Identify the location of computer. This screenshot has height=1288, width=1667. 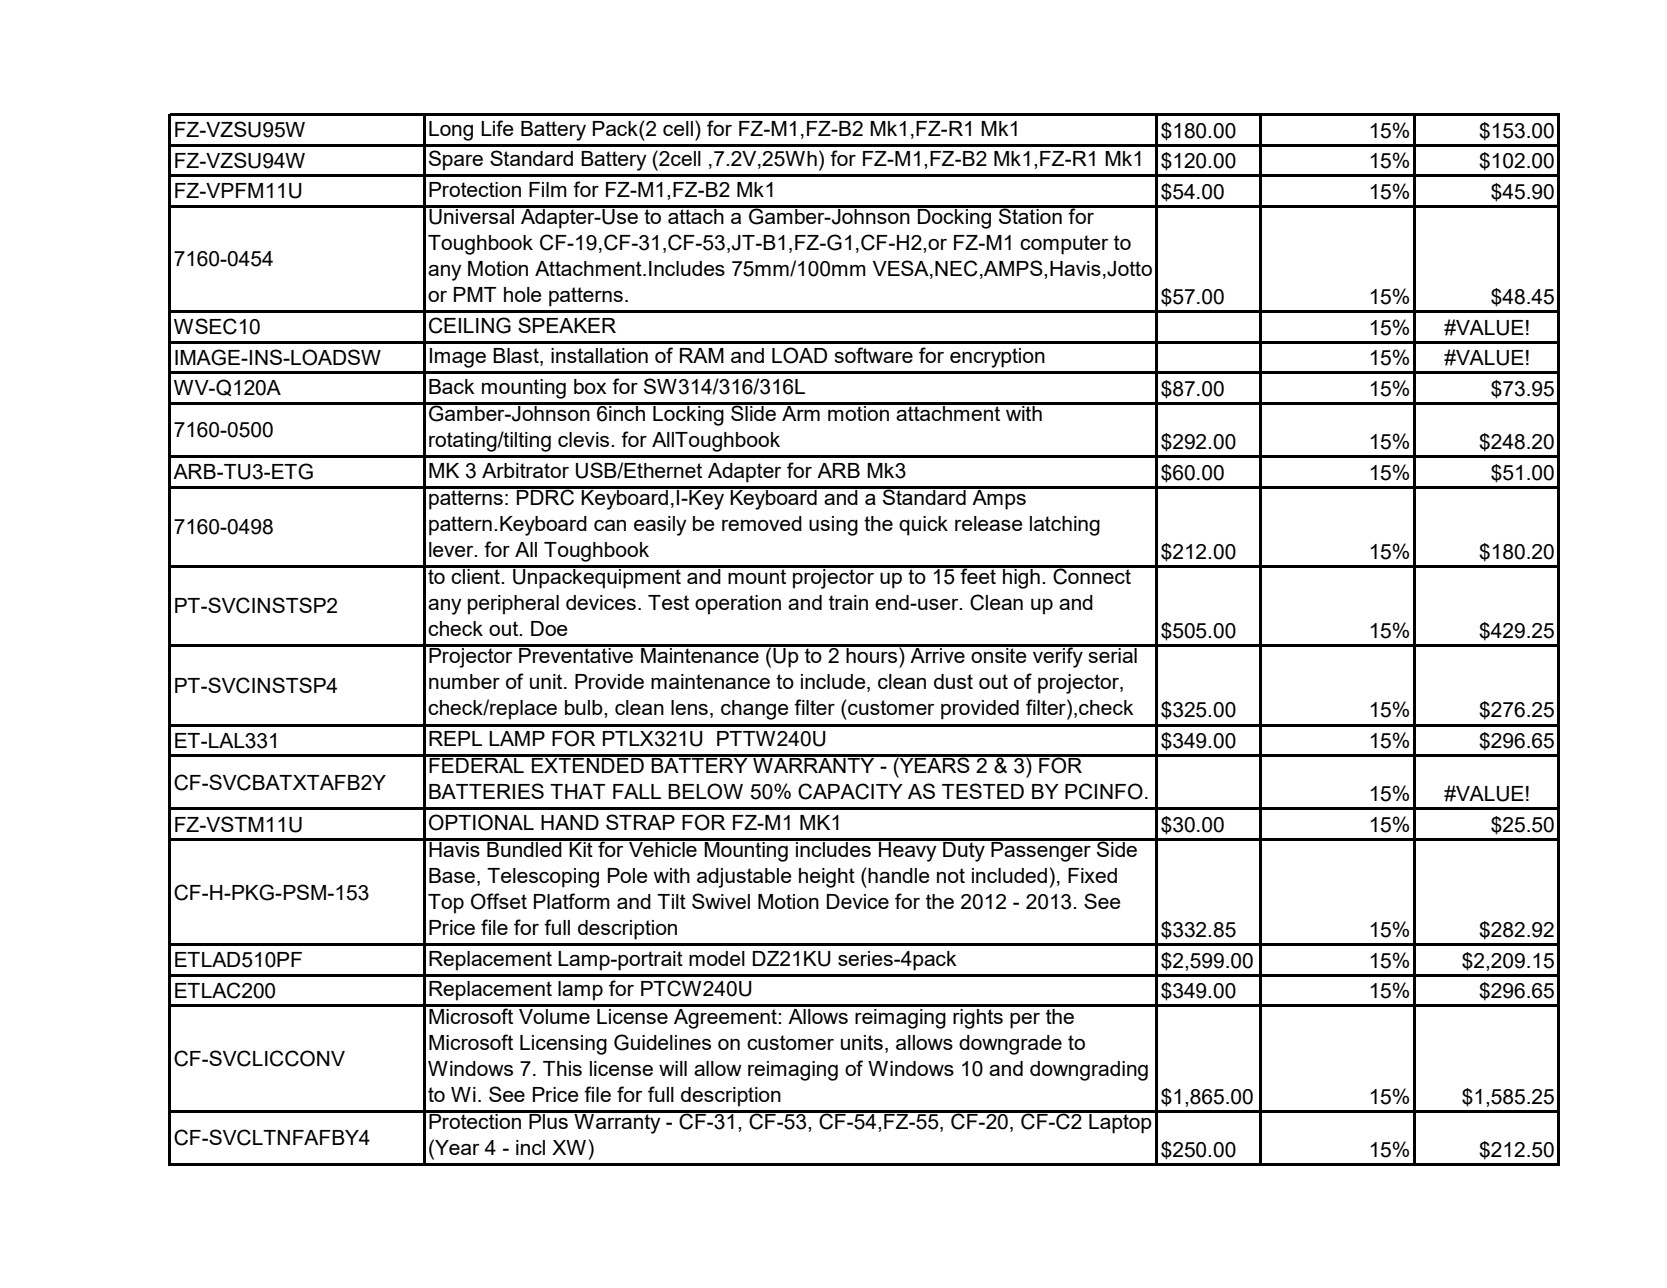
(1064, 245).
